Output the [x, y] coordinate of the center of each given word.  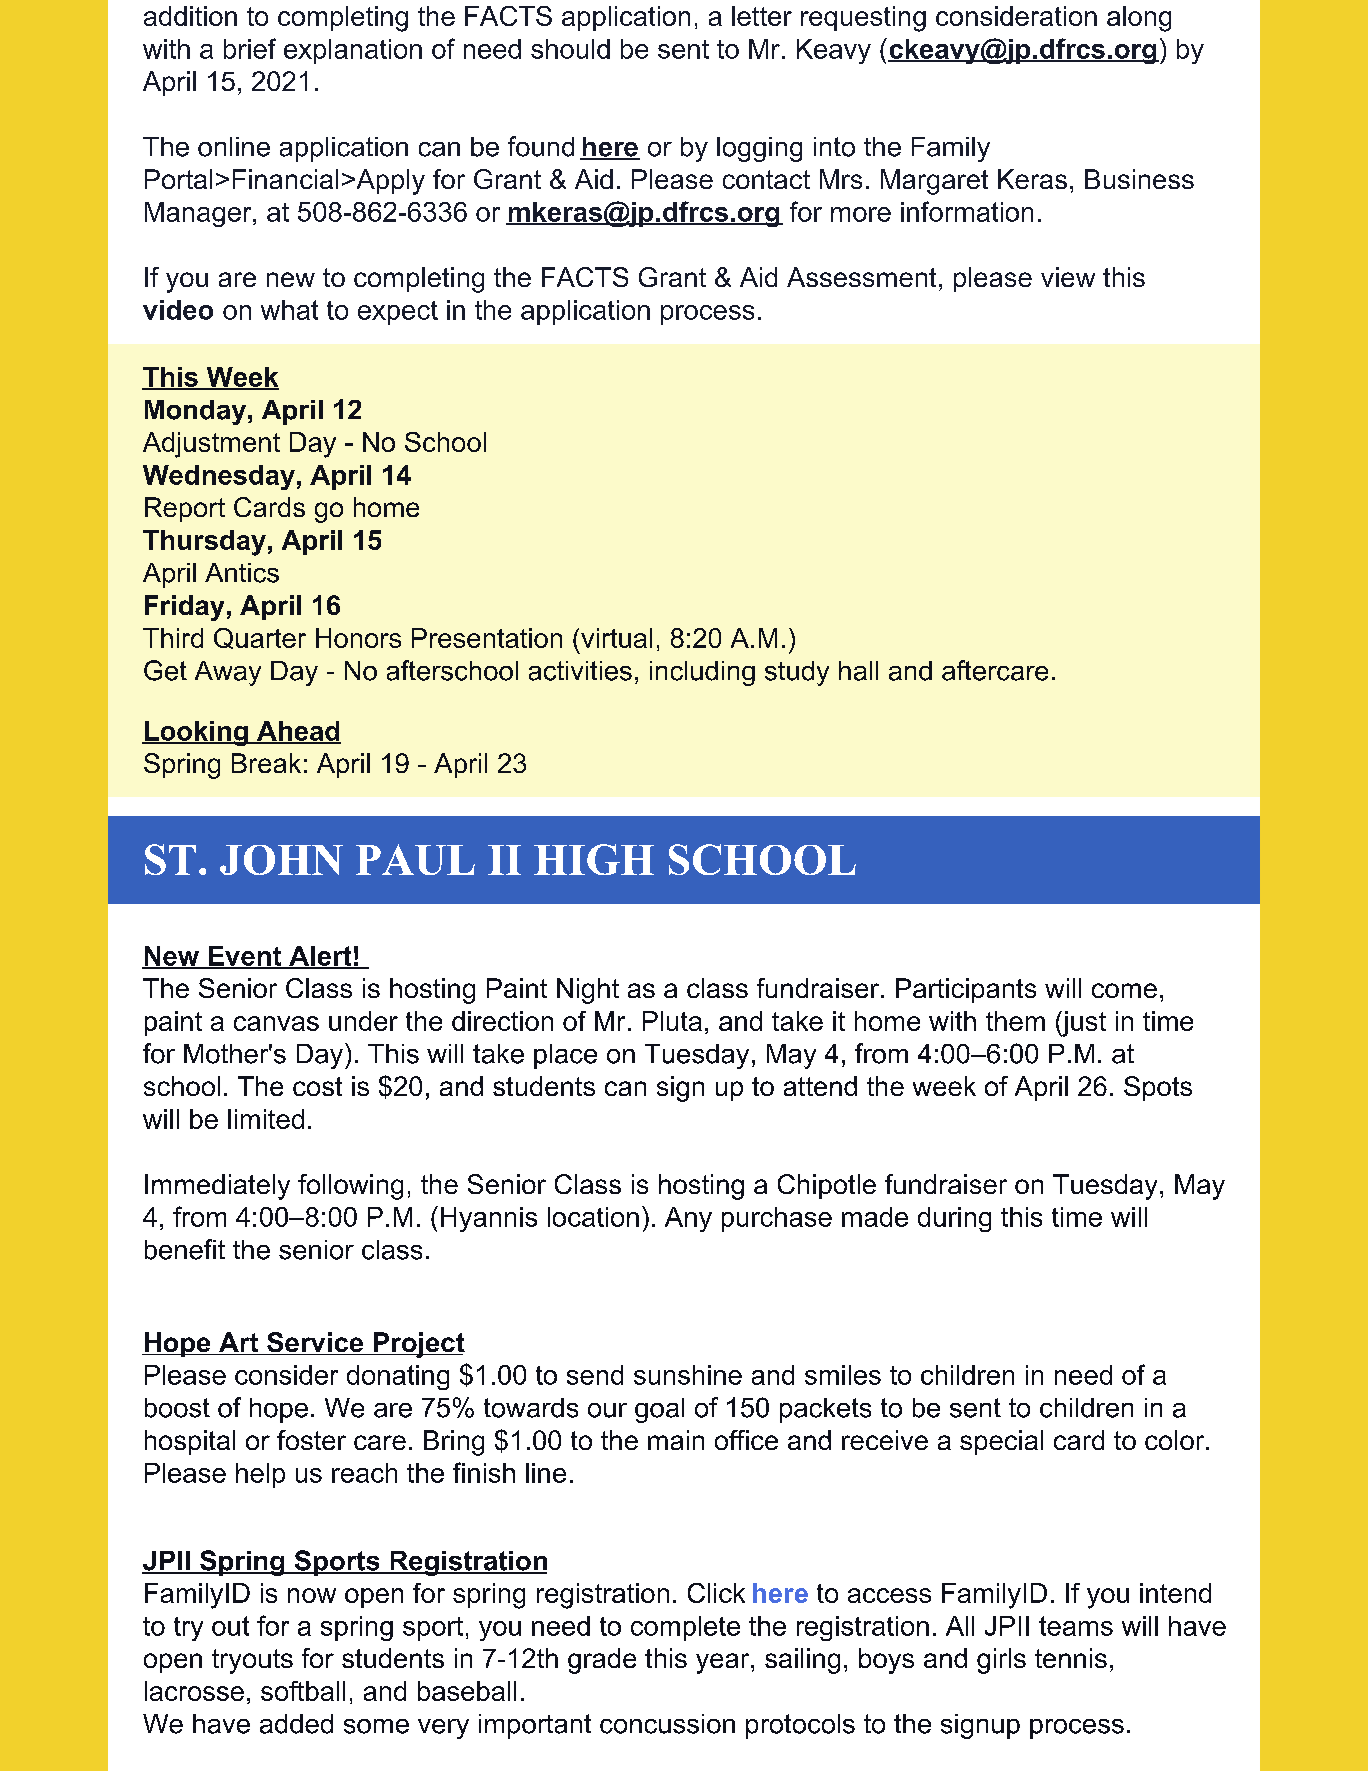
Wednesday [219, 477]
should [570, 49]
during [954, 1219]
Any [688, 1219]
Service [315, 1343]
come [1124, 990]
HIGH [594, 859]
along [1139, 19]
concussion [667, 1724]
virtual [616, 638]
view [1068, 277]
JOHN [281, 860]
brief [250, 48]
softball [303, 1691]
